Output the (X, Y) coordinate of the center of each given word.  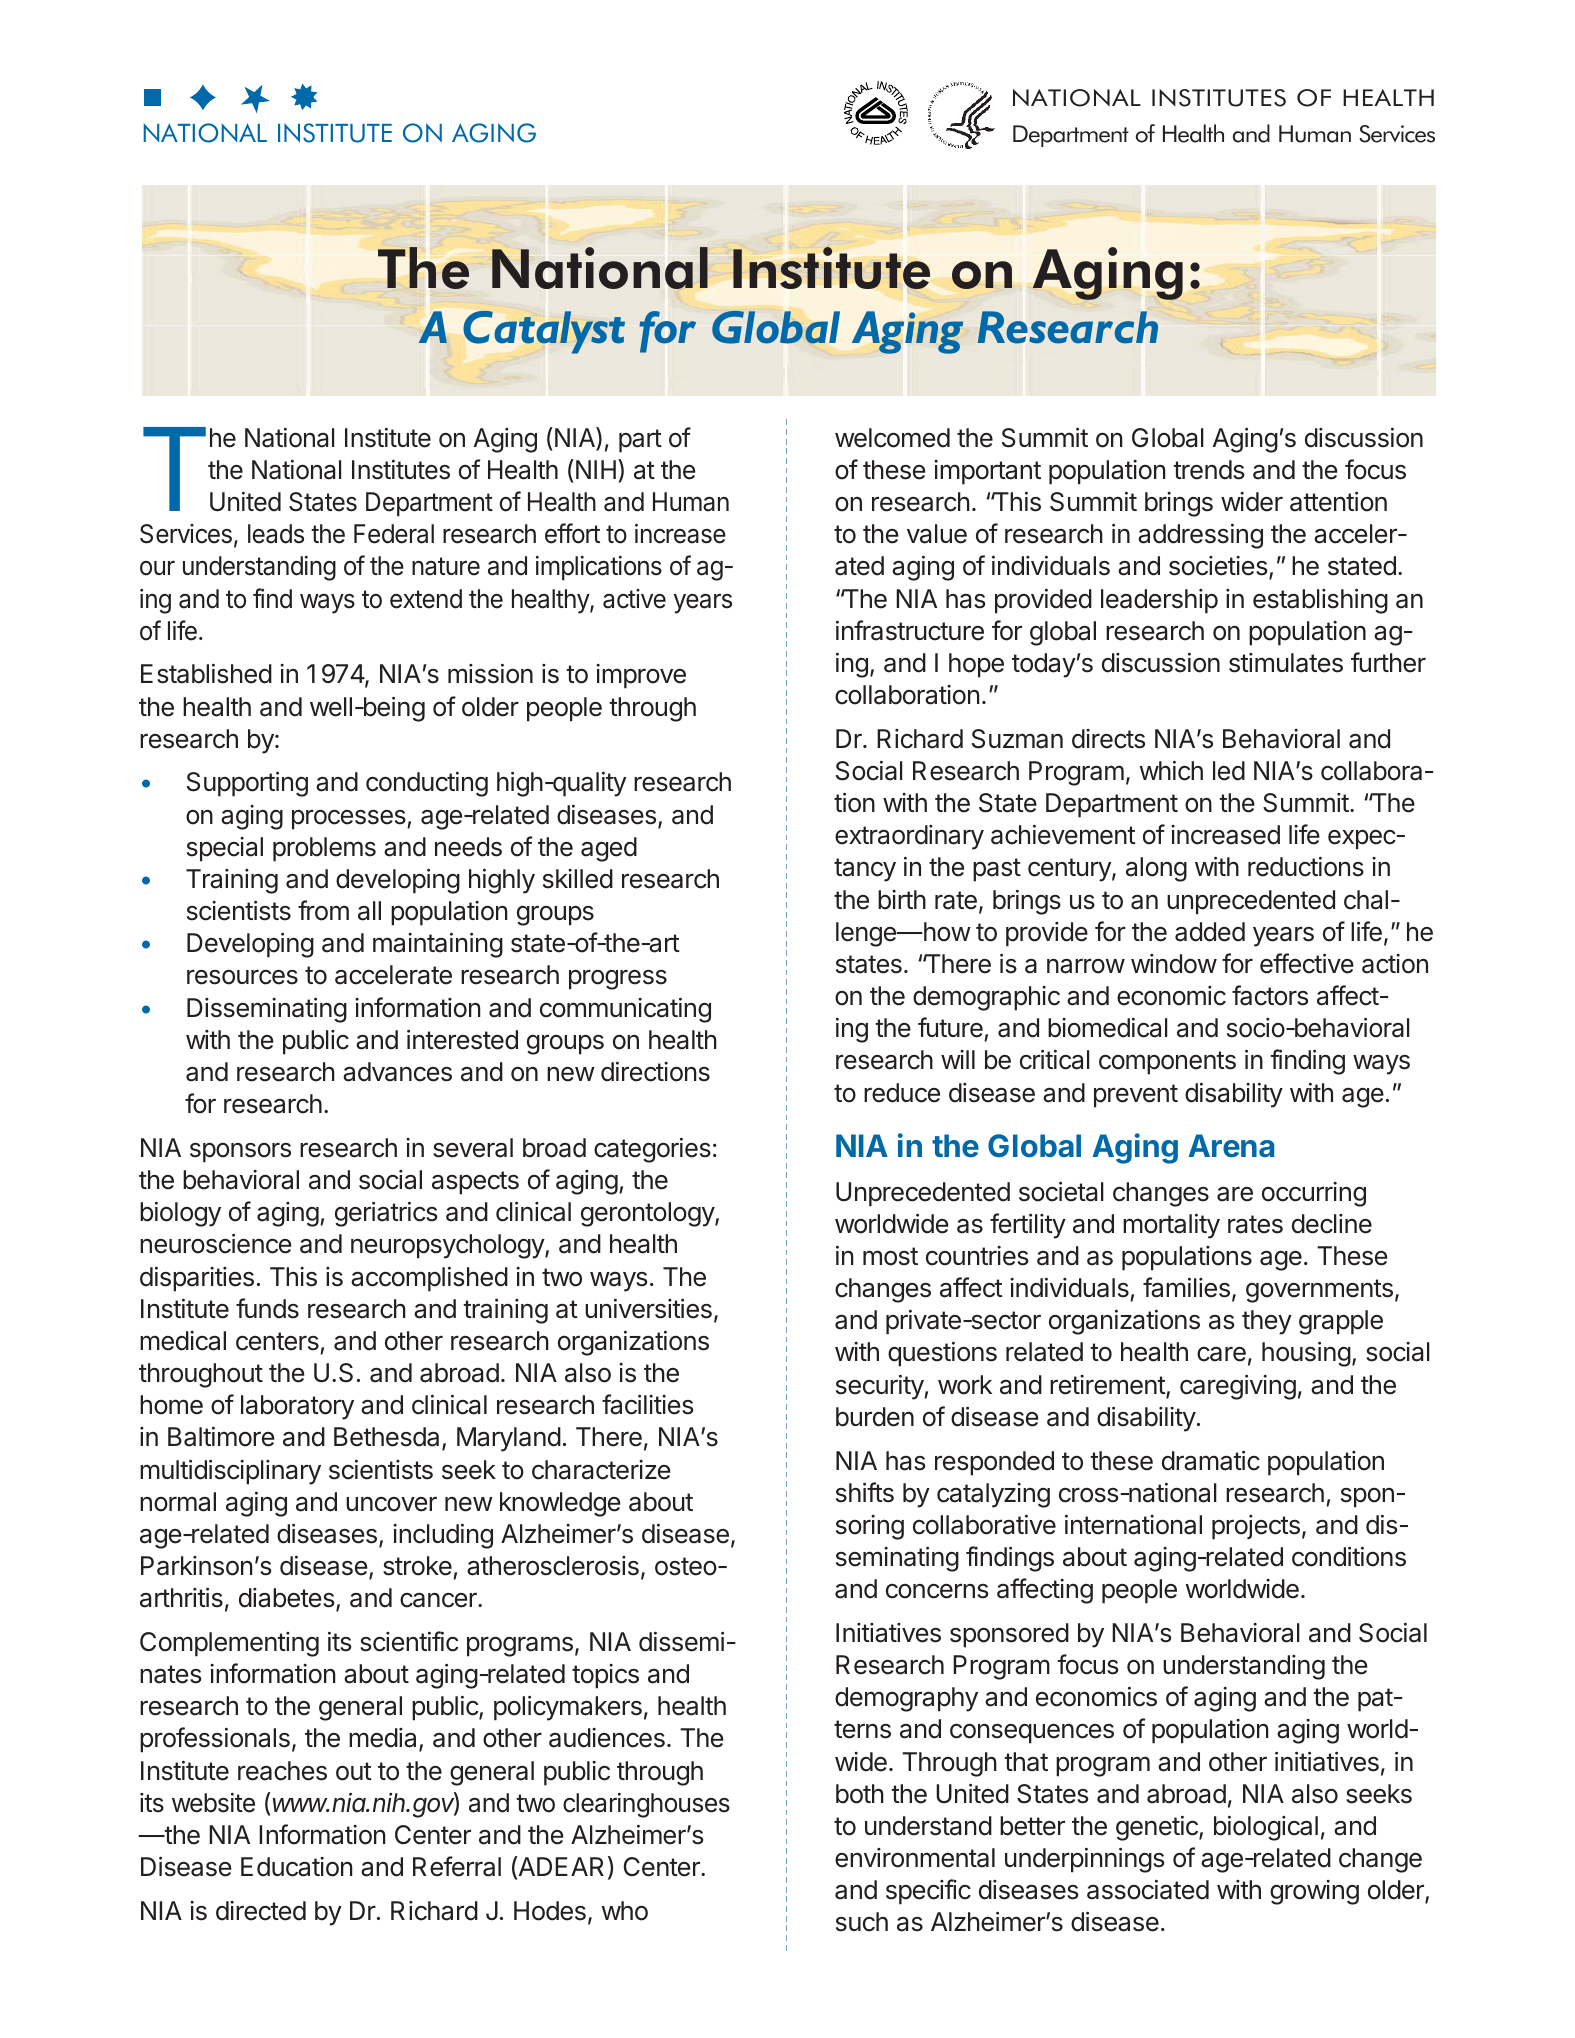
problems (324, 849)
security (880, 1387)
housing (1306, 1354)
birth (902, 900)
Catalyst (544, 332)
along (1156, 869)
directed (261, 1911)
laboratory (297, 1407)
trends (1208, 470)
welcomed (892, 438)
